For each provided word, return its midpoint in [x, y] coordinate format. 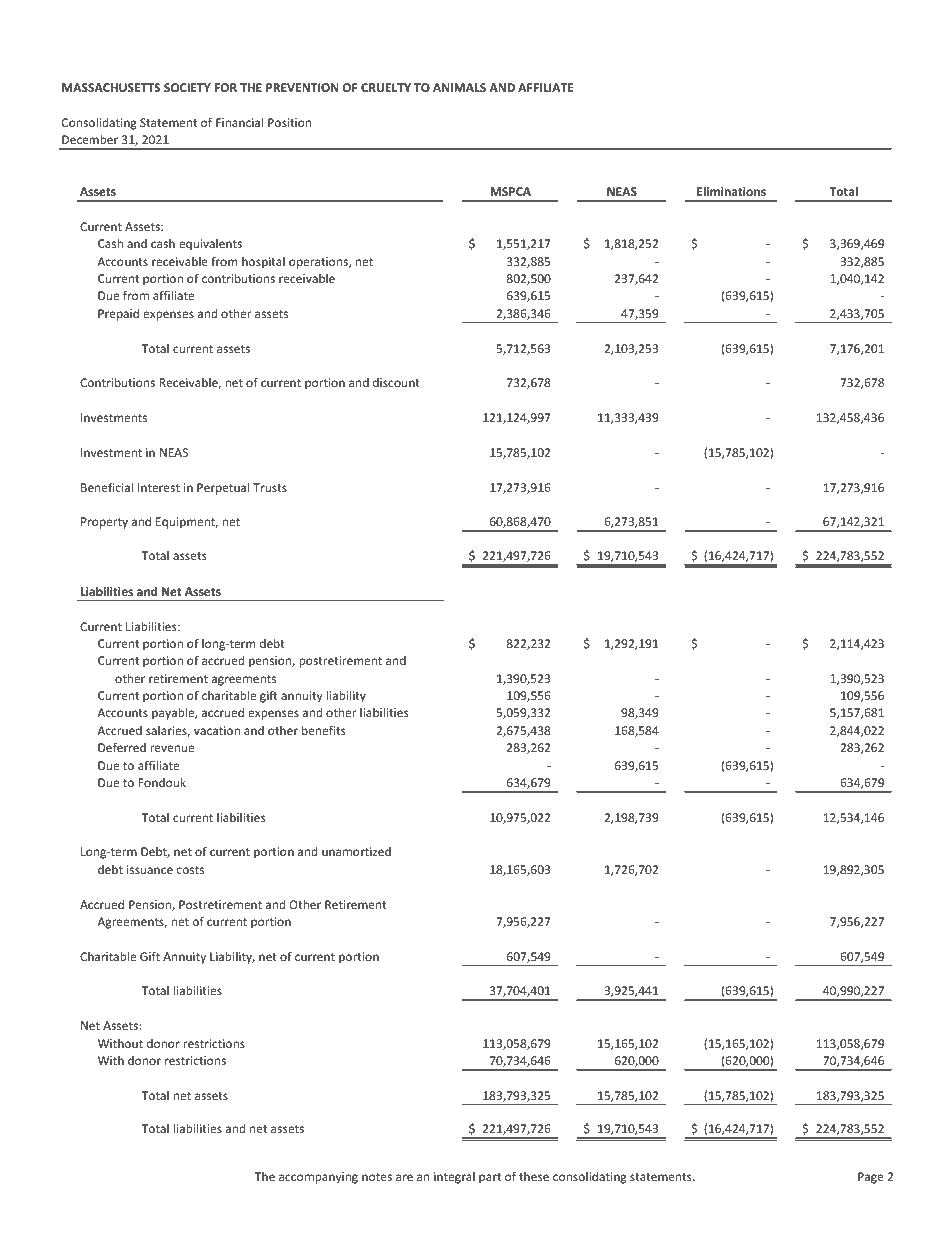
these [534, 1176]
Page [871, 1178]
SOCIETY [187, 87]
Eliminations [731, 191]
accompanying [318, 1178]
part [490, 1178]
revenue [172, 748]
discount [396, 382]
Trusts [270, 487]
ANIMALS [459, 87]
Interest [159, 487]
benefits [324, 730]
